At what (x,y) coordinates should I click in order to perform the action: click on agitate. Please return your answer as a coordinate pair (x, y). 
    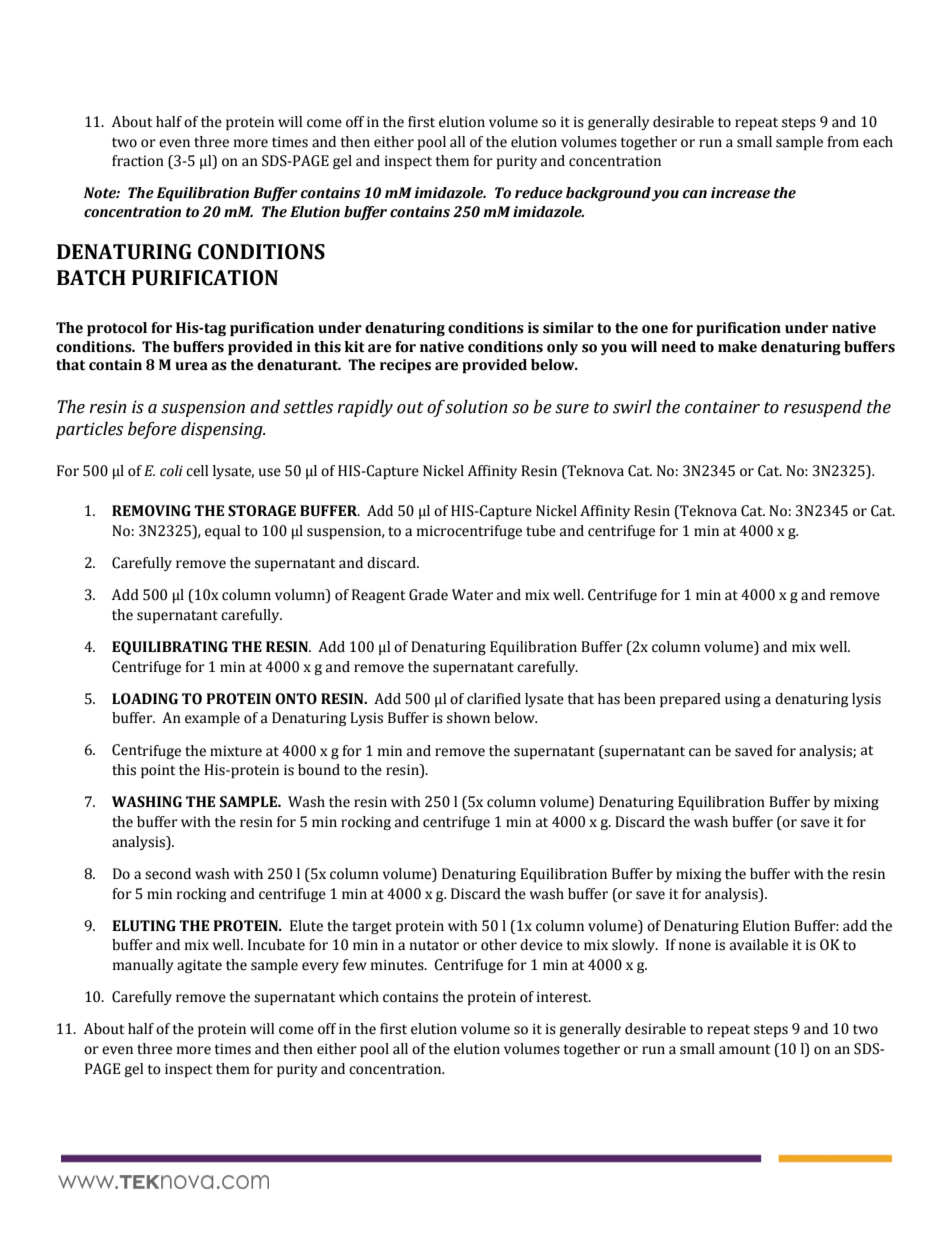
    Looking at the image, I should click on (199, 966).
